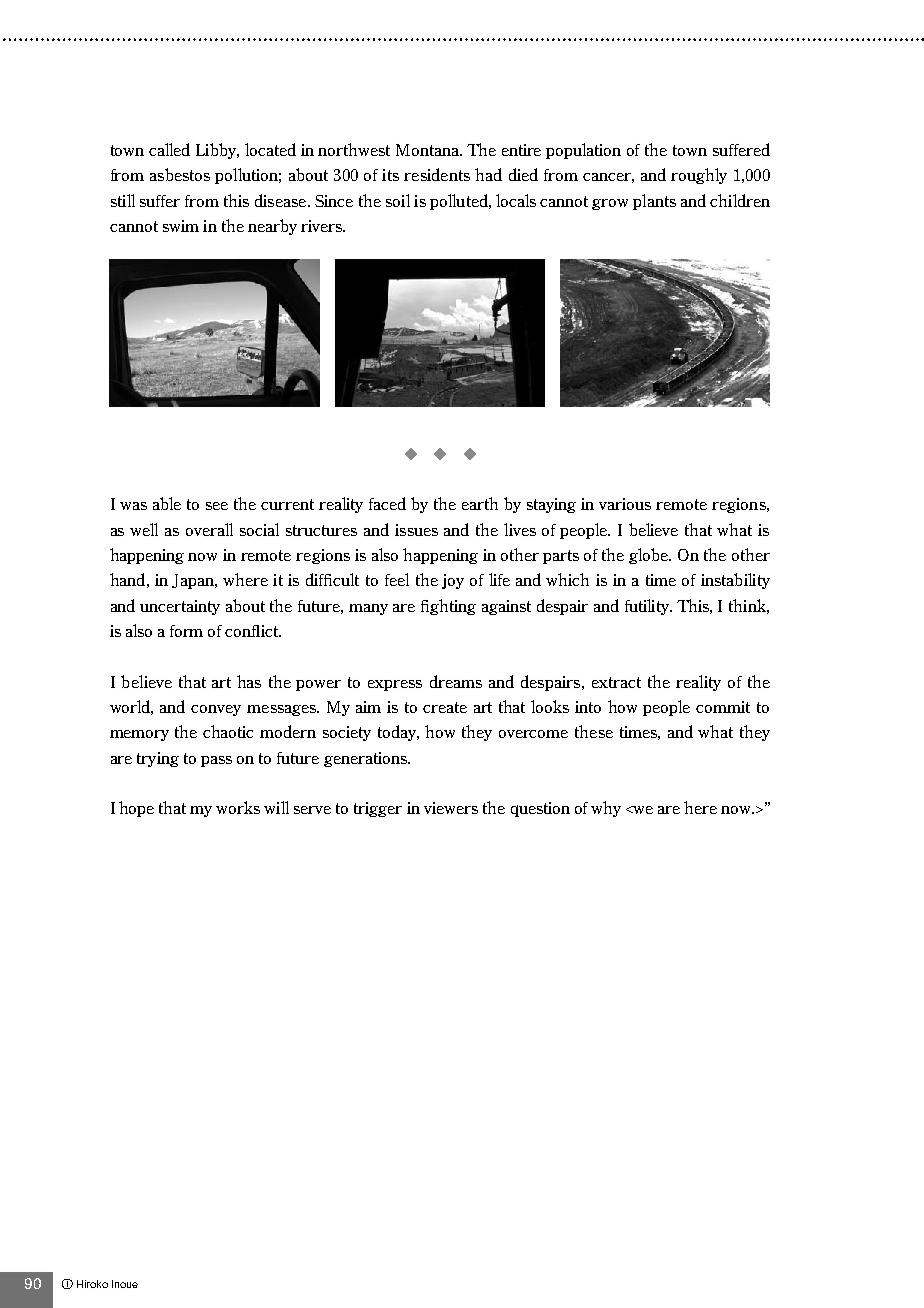 Image resolution: width=924 pixels, height=1308 pixels. I want to click on today, so click(398, 733).
